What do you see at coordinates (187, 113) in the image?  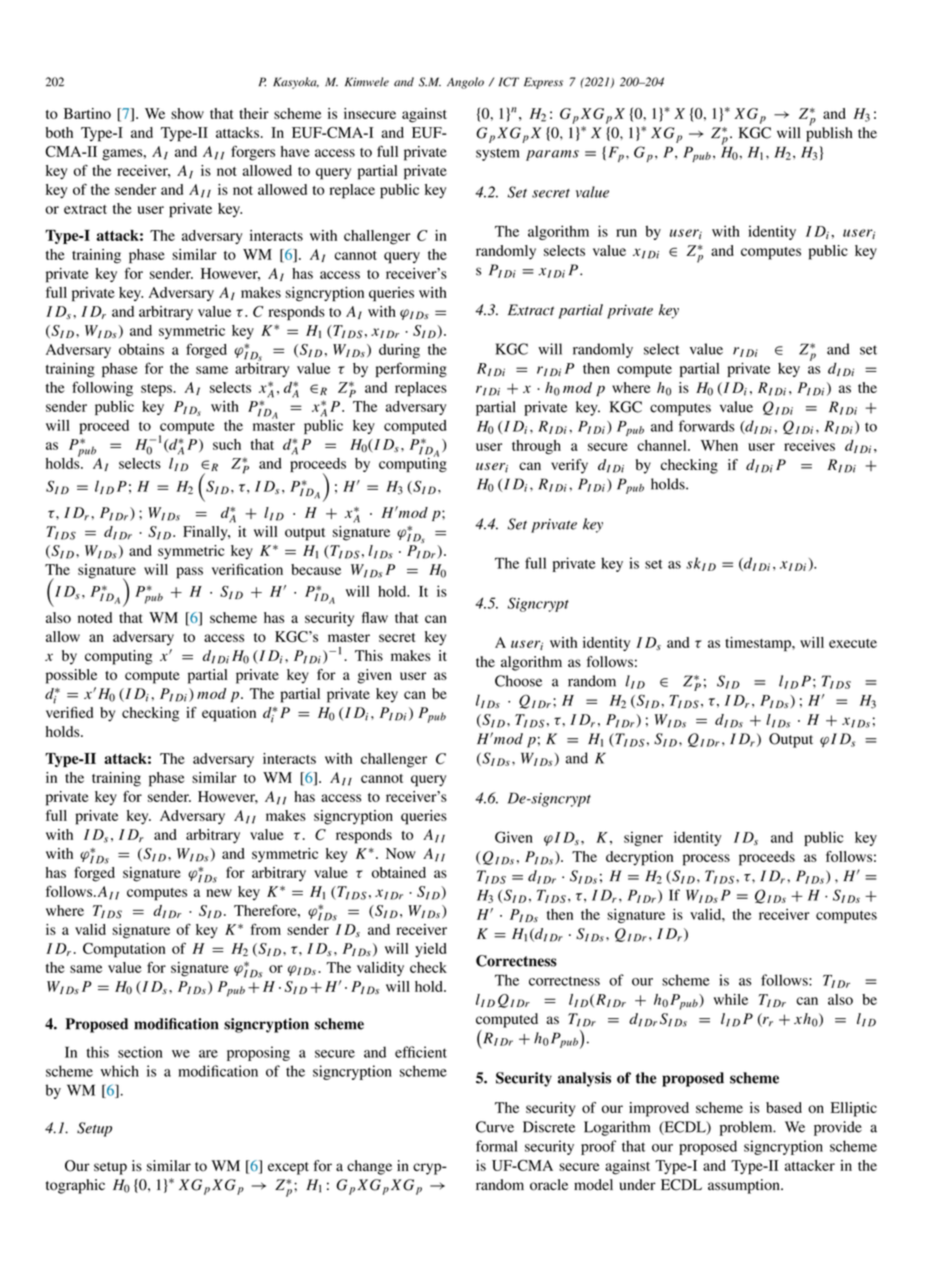 I see `show` at bounding box center [187, 113].
